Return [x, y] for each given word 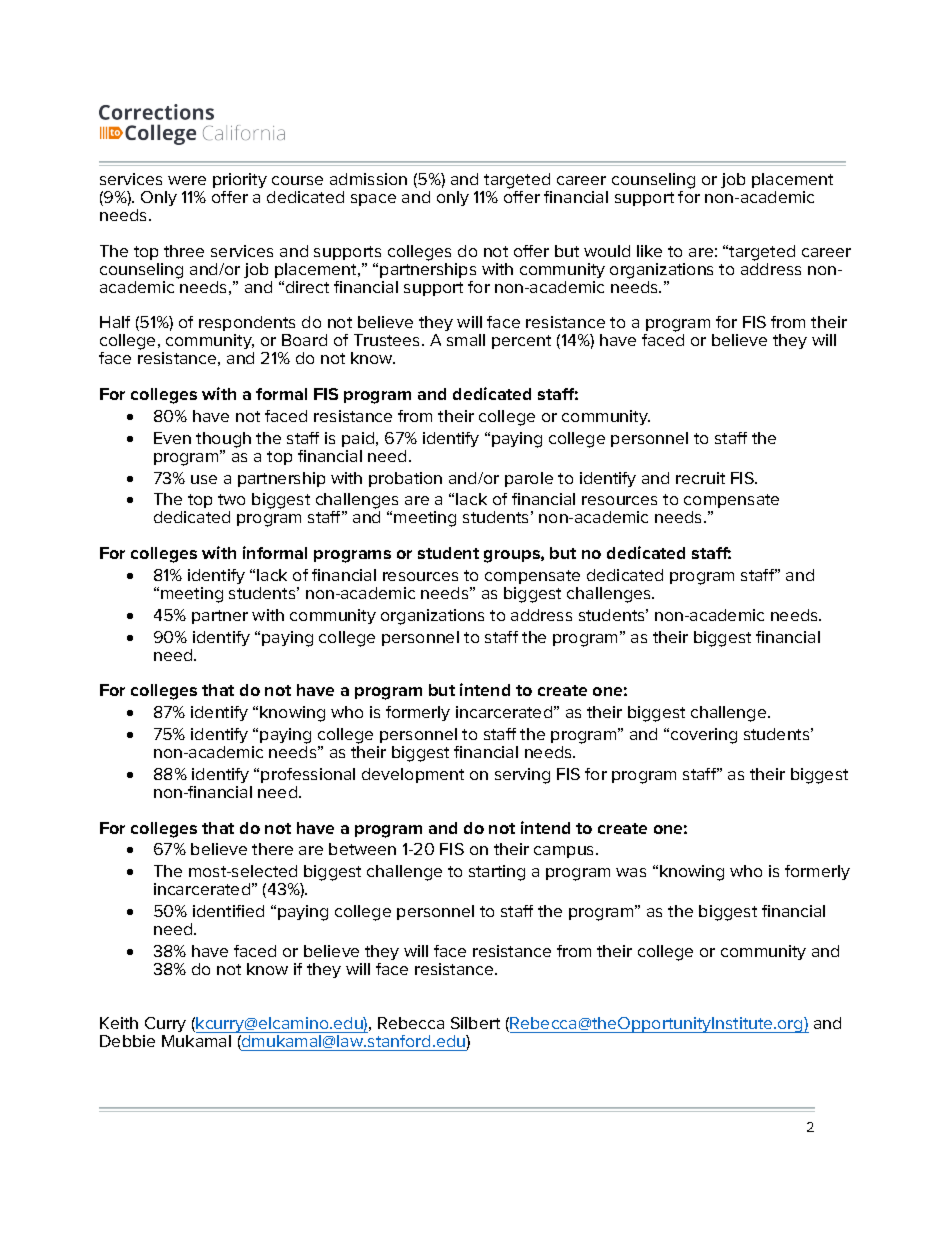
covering [704, 736]
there [272, 849]
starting [497, 873]
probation [405, 479]
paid [359, 439]
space [373, 200]
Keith [119, 1023]
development [413, 775]
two [231, 499]
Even [172, 438]
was [631, 872]
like [649, 251]
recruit [700, 478]
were [187, 180]
